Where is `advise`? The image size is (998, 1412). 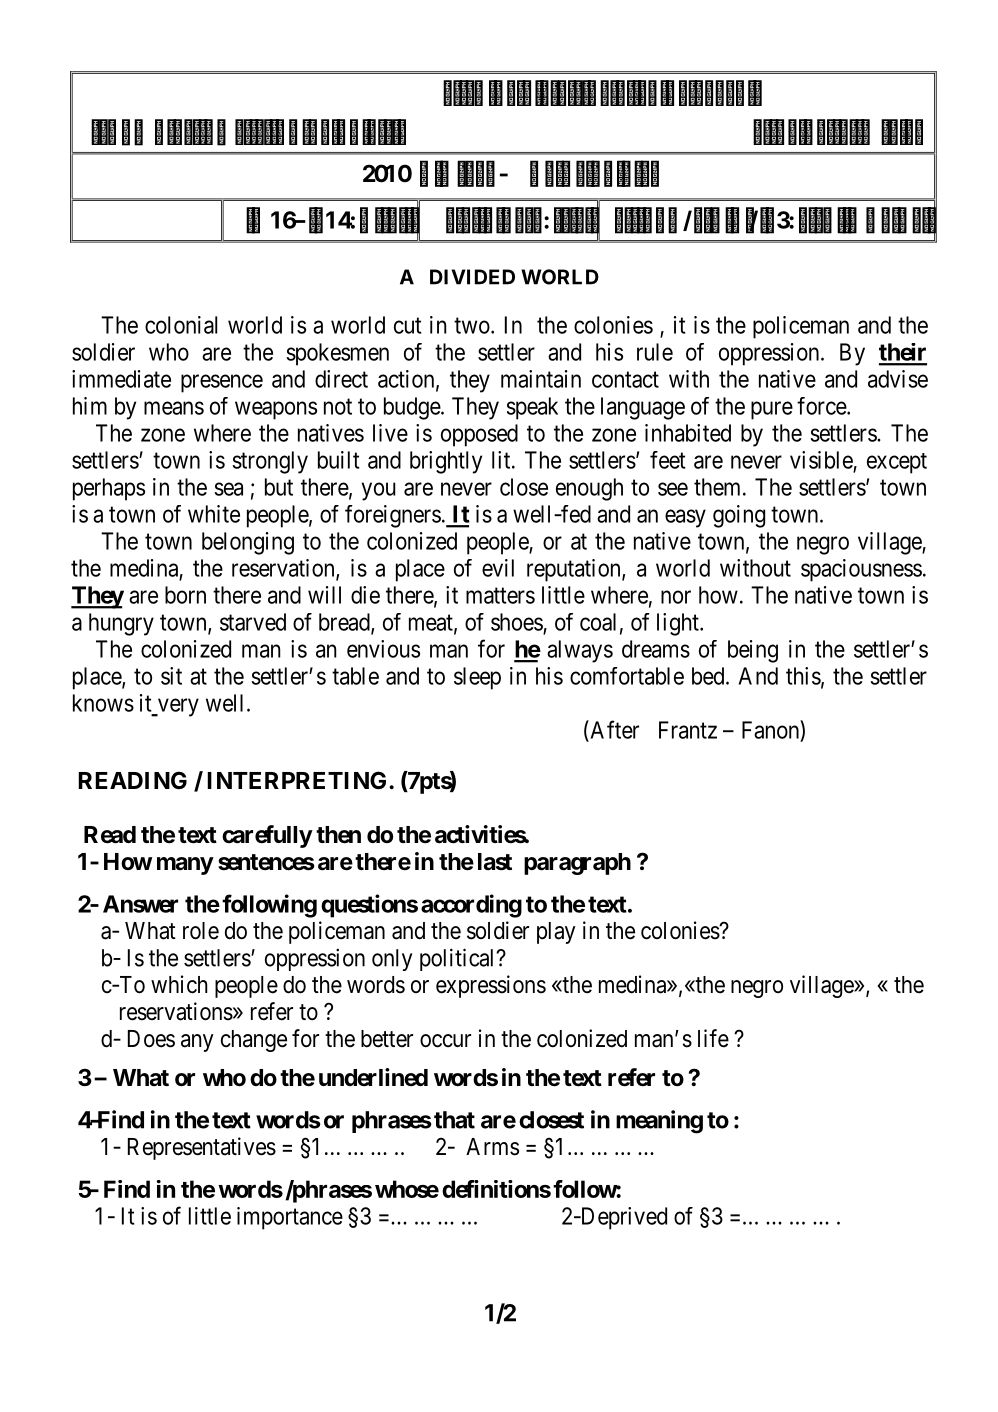
advise is located at coordinates (898, 379).
